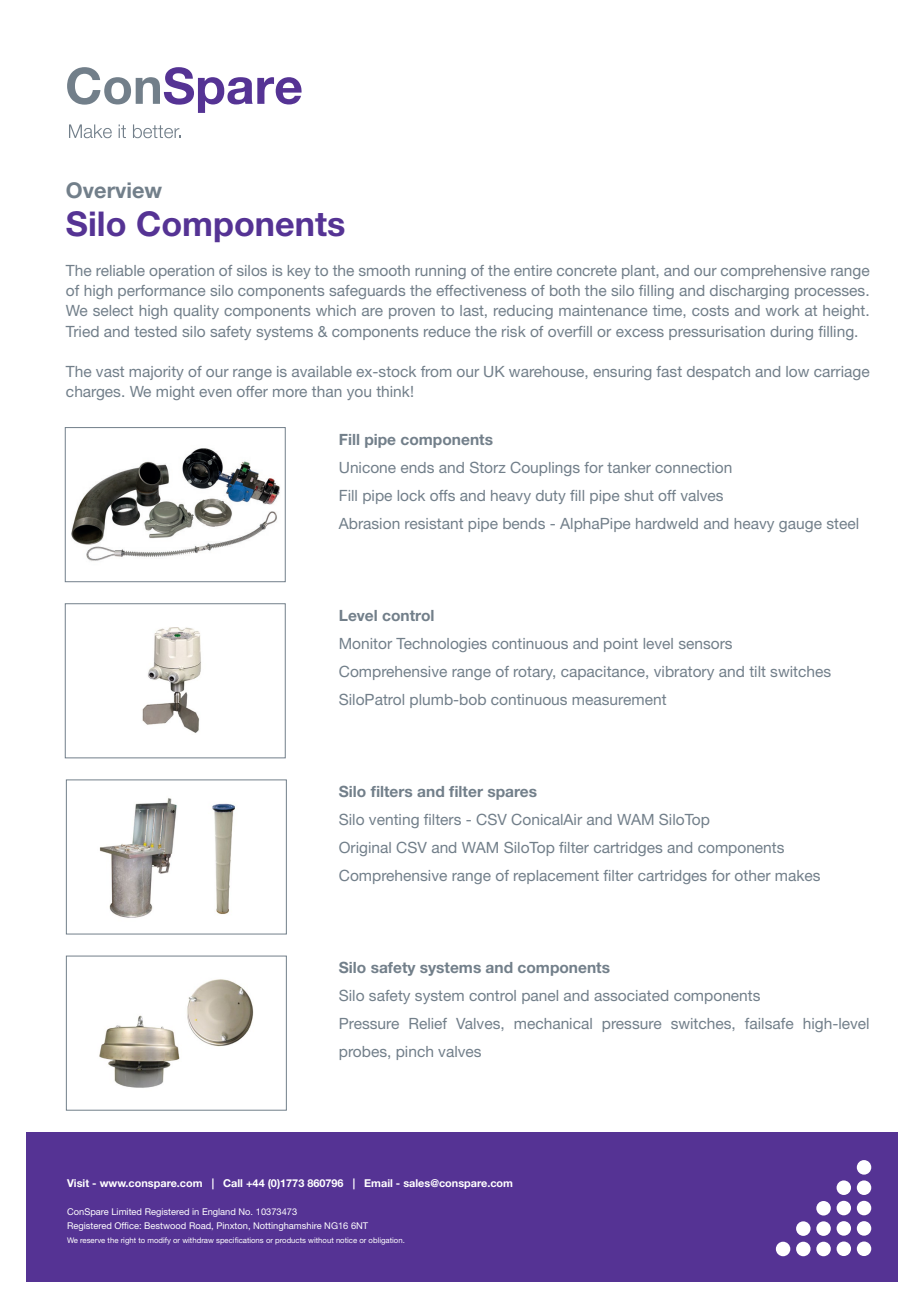 The height and width of the image is (1308, 924). What do you see at coordinates (757, 671) in the image?
I see `tilt` at bounding box center [757, 671].
